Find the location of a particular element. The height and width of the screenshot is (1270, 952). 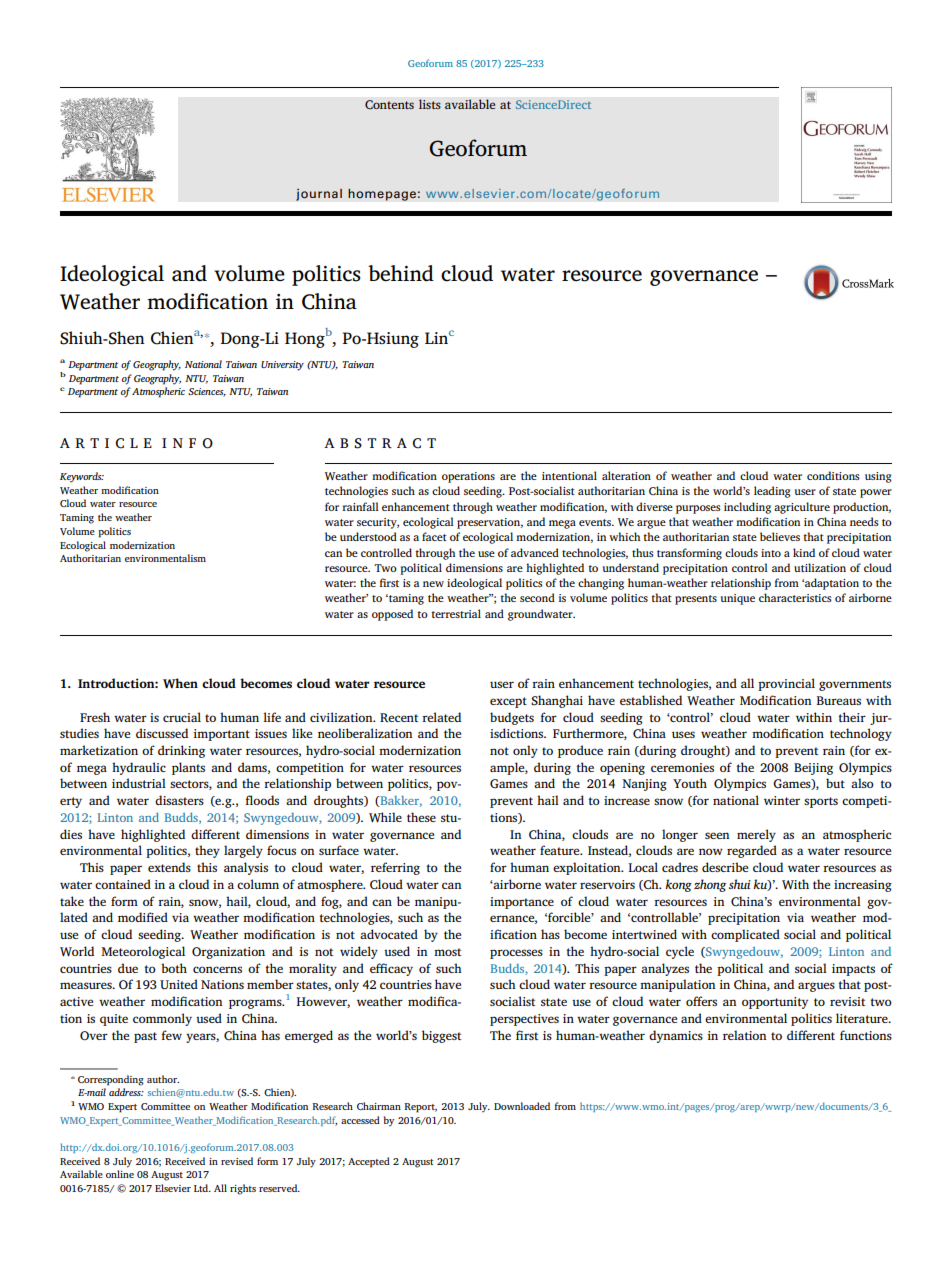

lists is located at coordinates (430, 104).
